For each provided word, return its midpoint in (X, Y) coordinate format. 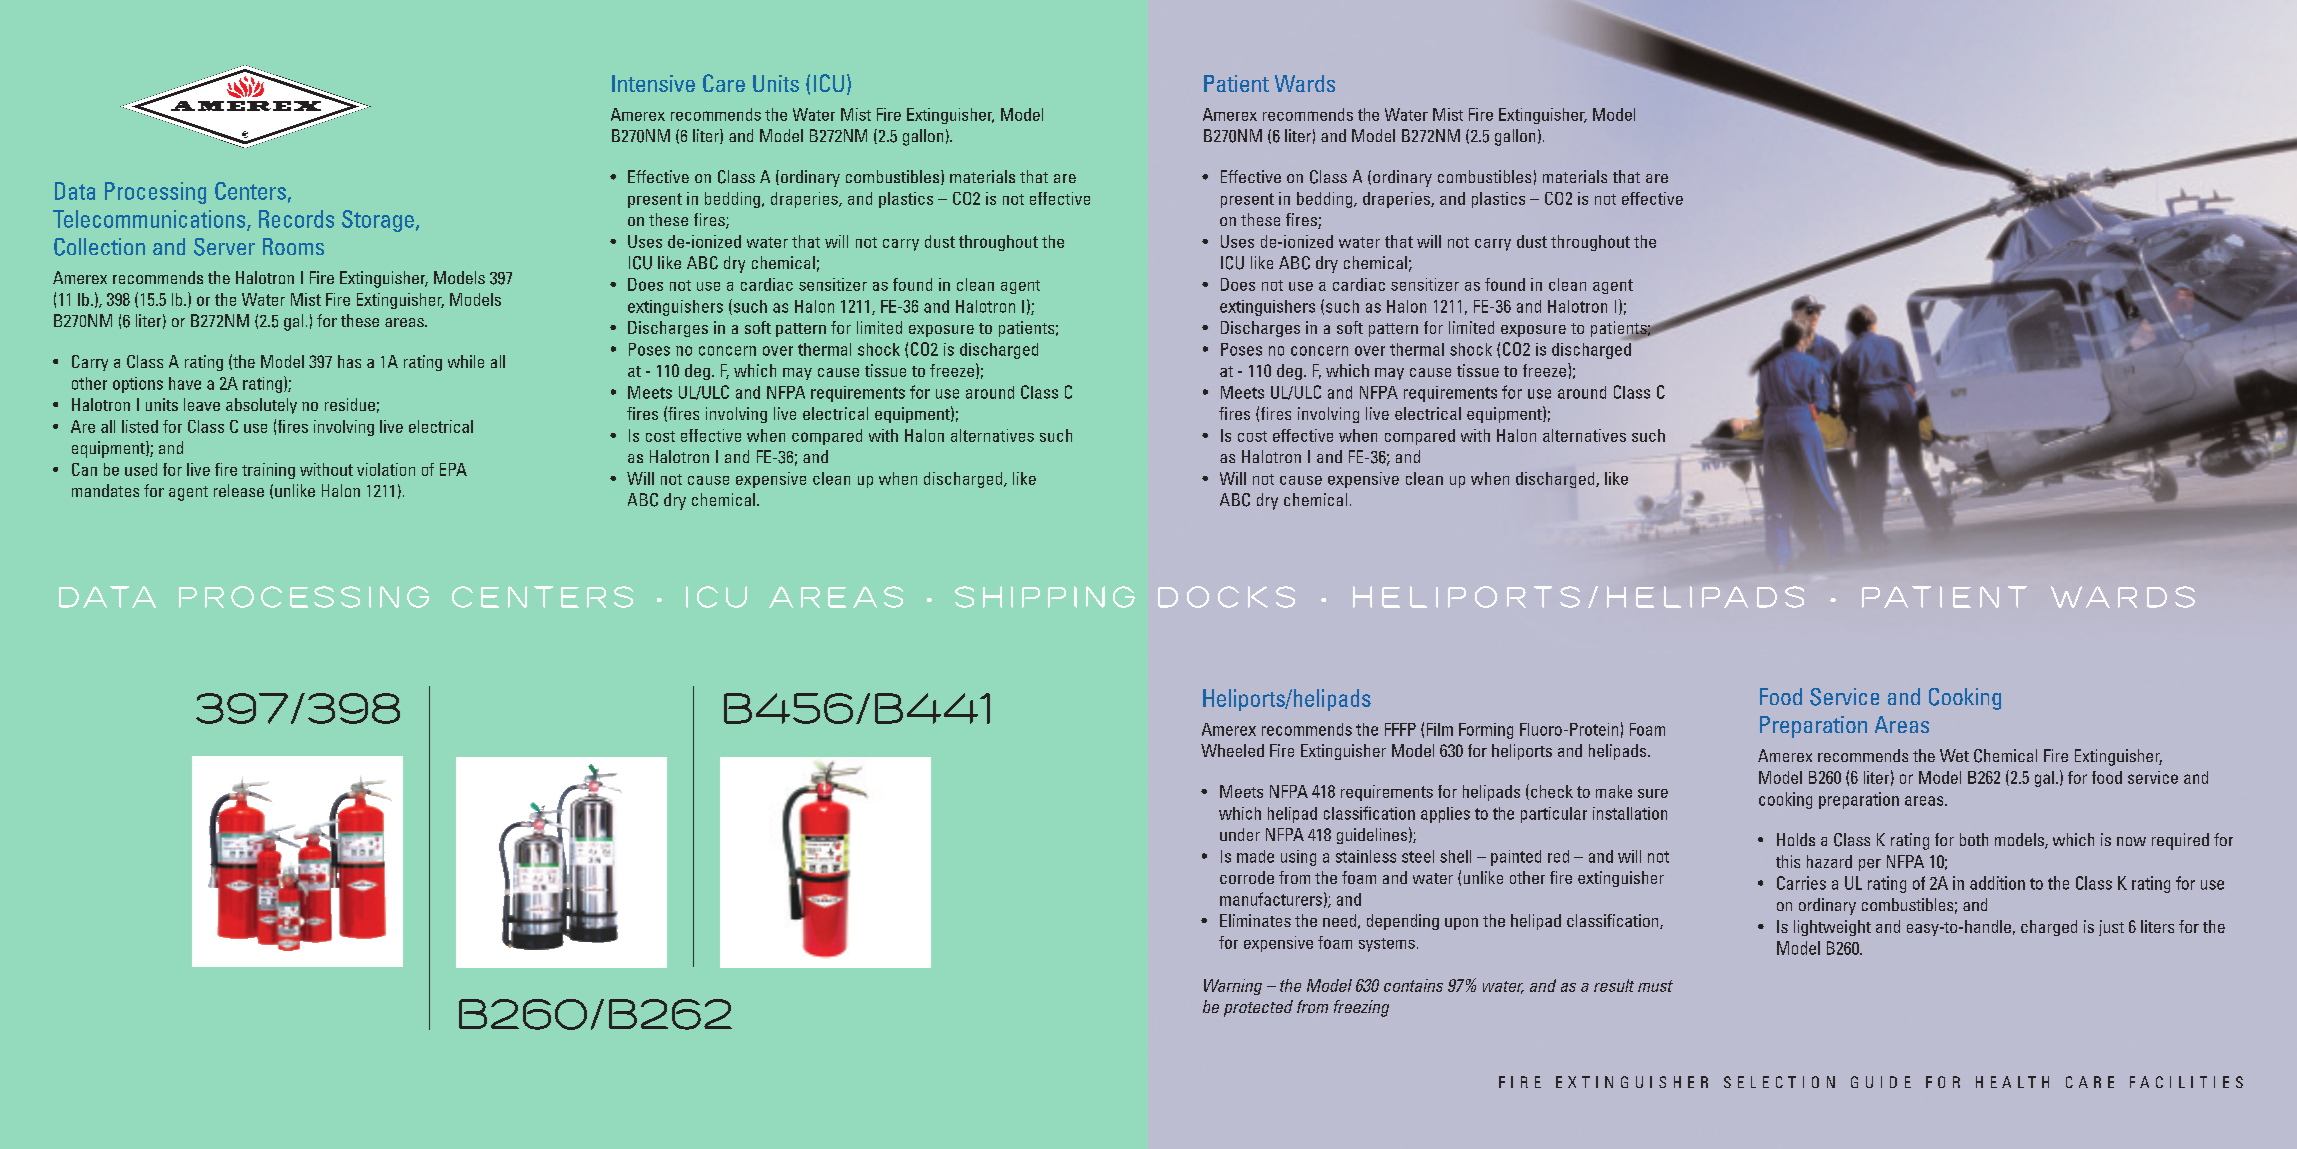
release (239, 490)
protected (1258, 1008)
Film (1440, 729)
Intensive (653, 83)
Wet (1954, 755)
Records (296, 219)
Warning (1233, 987)
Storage (378, 221)
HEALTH (2012, 1082)
